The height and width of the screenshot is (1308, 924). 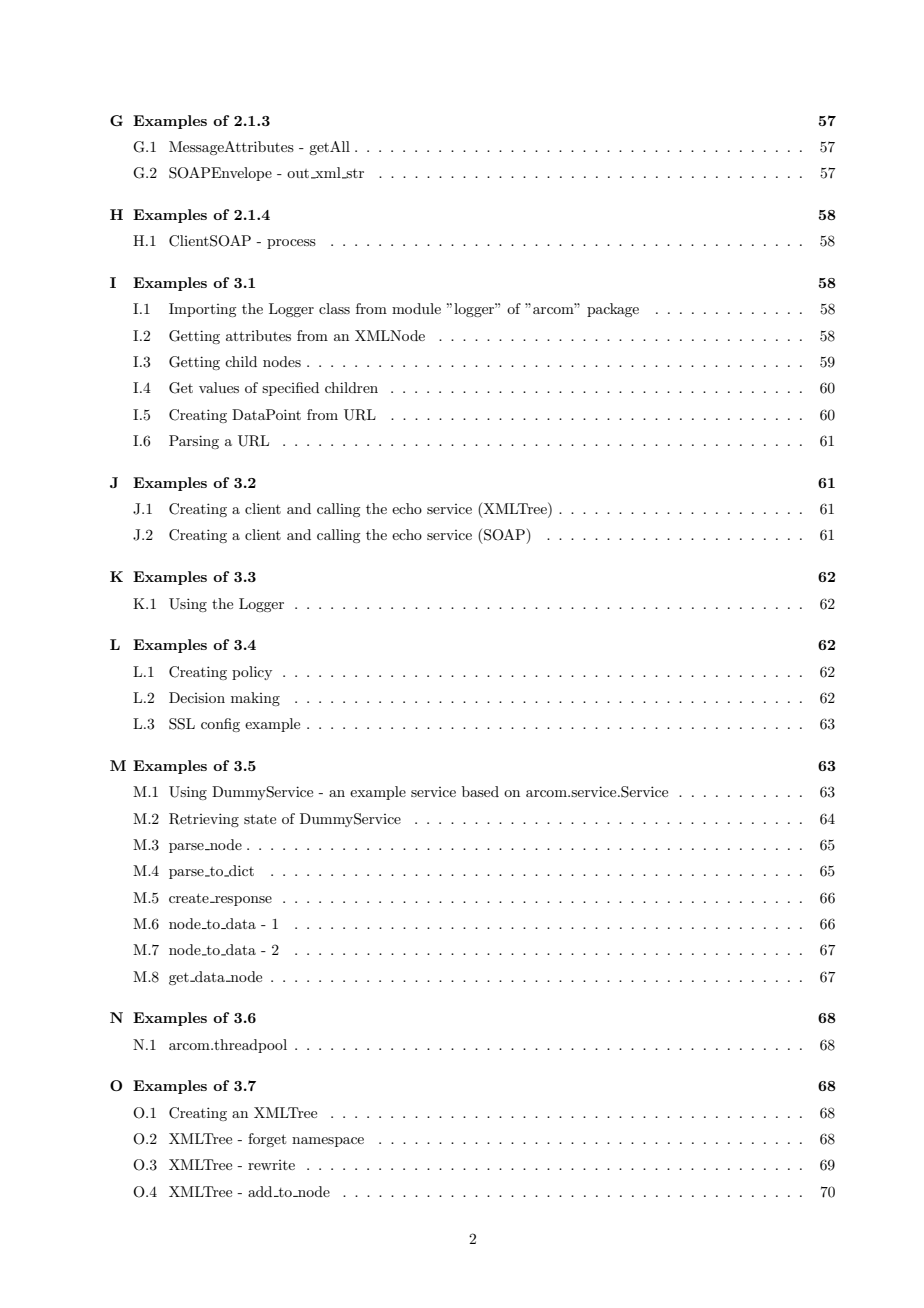 I want to click on class, so click(x=334, y=308).
